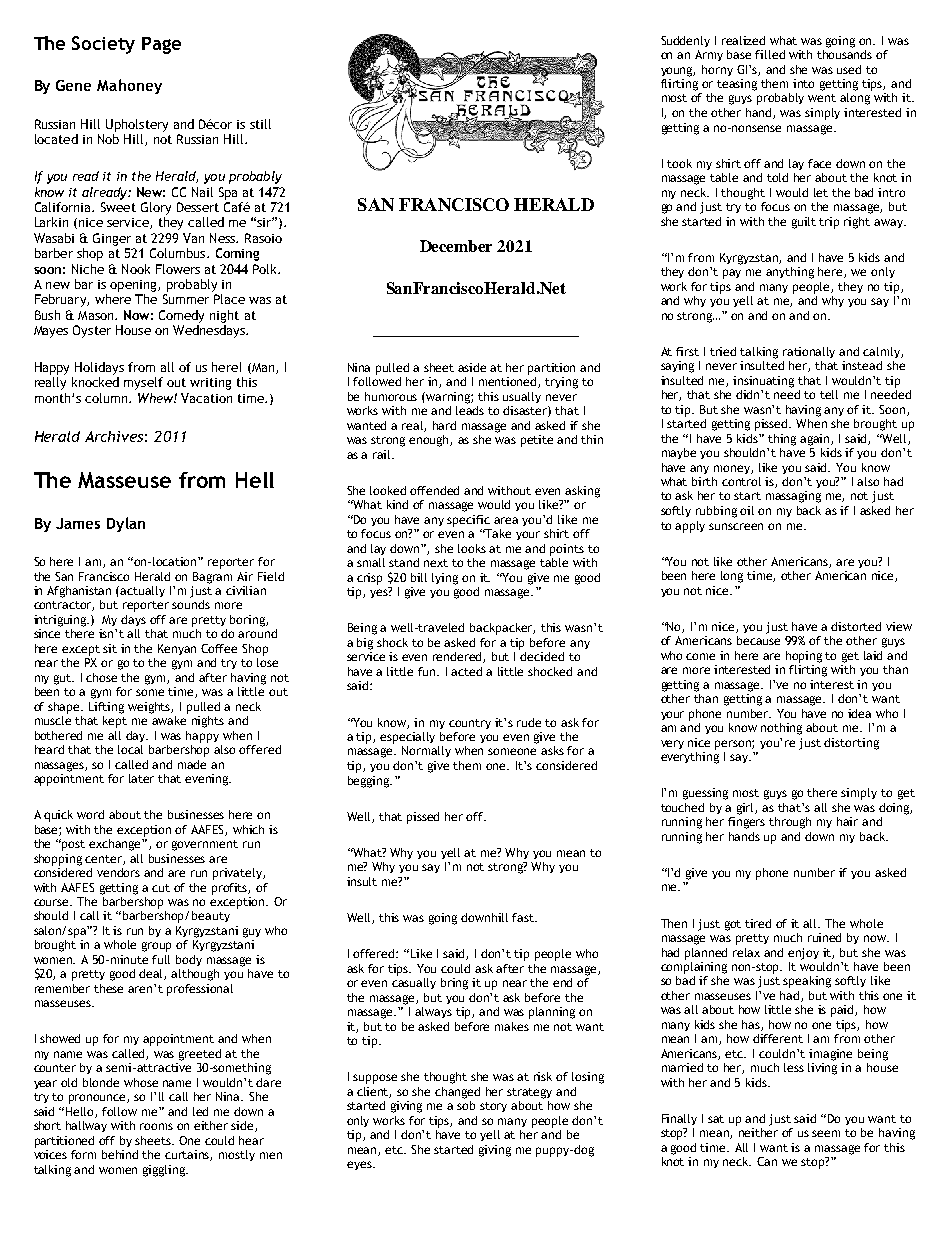 Image resolution: width=952 pixels, height=1233 pixels. I want to click on actually, so click(142, 591).
